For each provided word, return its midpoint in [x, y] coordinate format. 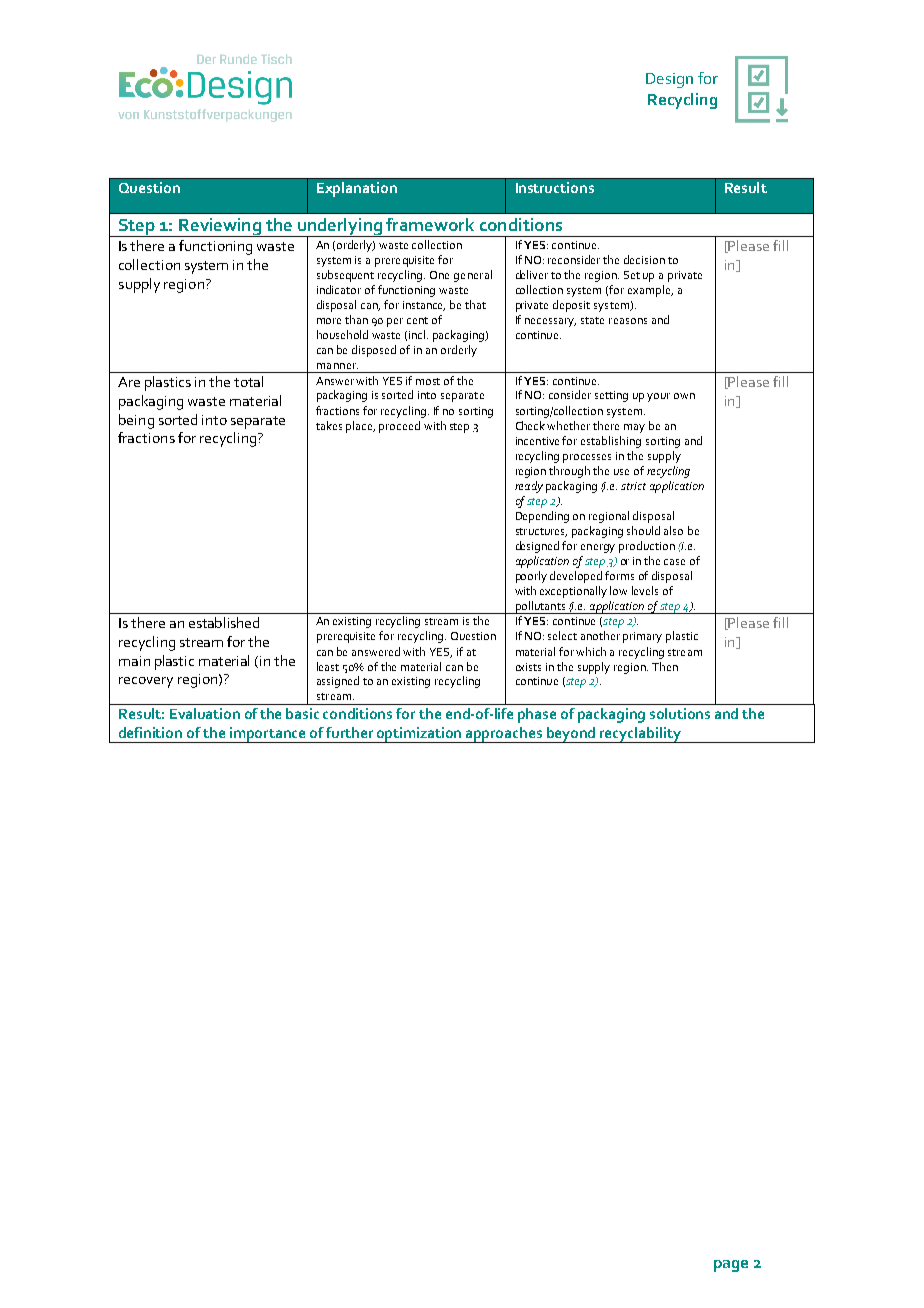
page [731, 1266]
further [349, 732]
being [136, 421]
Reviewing [220, 227]
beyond [571, 735]
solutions [680, 713]
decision [644, 259]
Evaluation [205, 713]
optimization [419, 735]
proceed [399, 427]
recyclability [640, 735]
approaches [504, 735]
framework [430, 224]
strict [633, 486]
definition [150, 732]
